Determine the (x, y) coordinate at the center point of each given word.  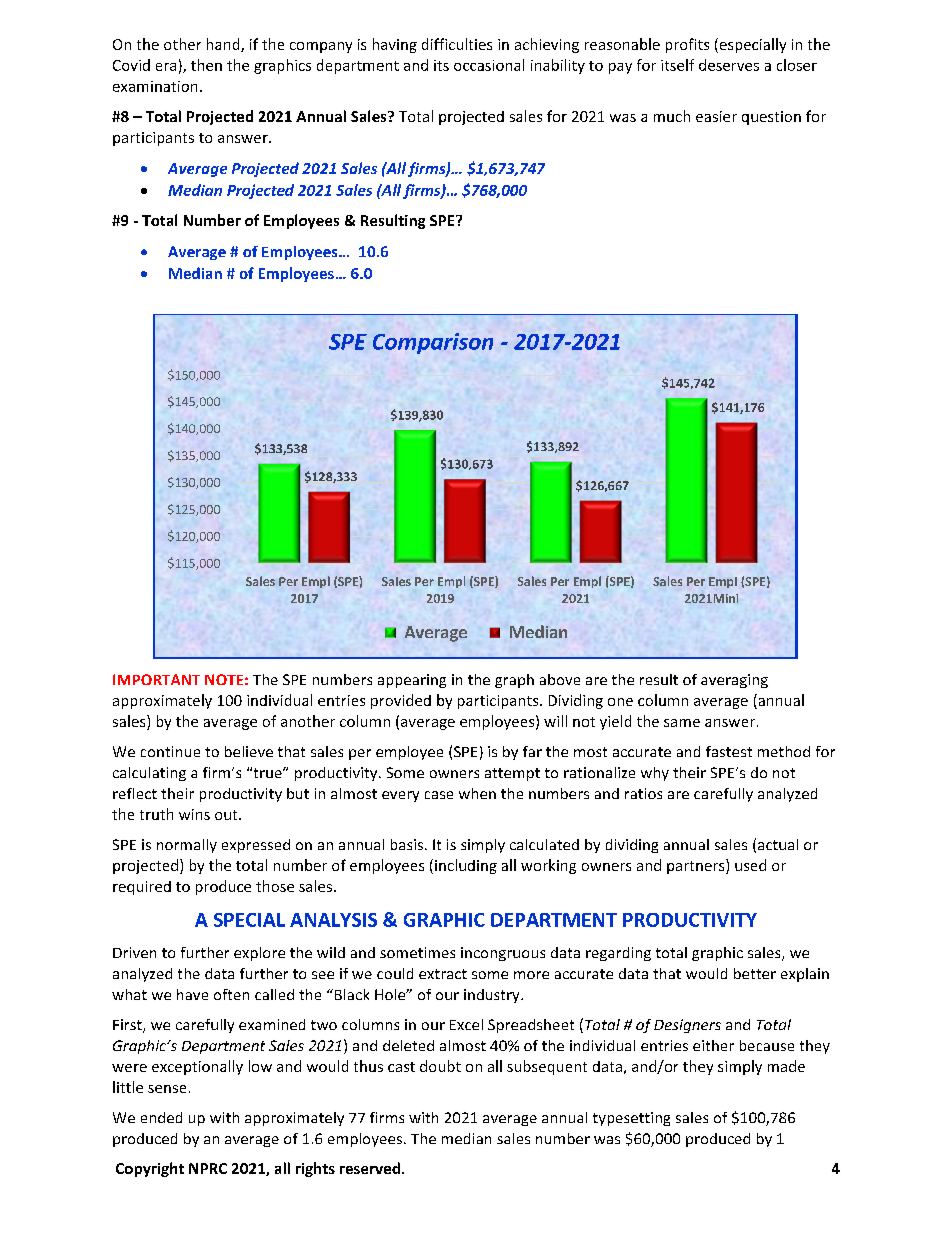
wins (194, 814)
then (206, 65)
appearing (412, 681)
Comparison (433, 343)
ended (161, 1117)
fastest (729, 751)
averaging (734, 681)
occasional (489, 65)
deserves (729, 65)
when (477, 793)
